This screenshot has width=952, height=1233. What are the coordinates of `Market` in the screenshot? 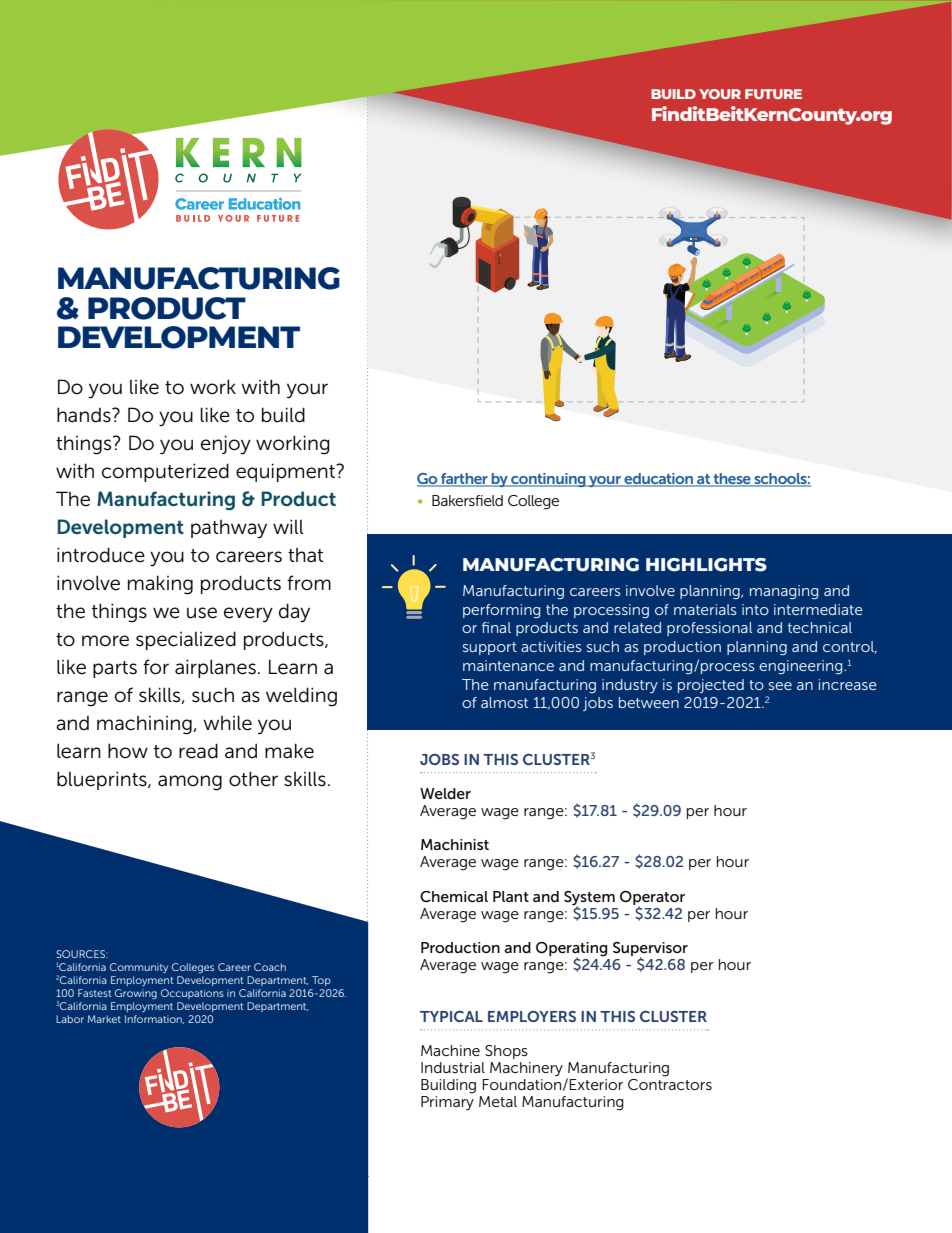 It's located at (104, 1019).
